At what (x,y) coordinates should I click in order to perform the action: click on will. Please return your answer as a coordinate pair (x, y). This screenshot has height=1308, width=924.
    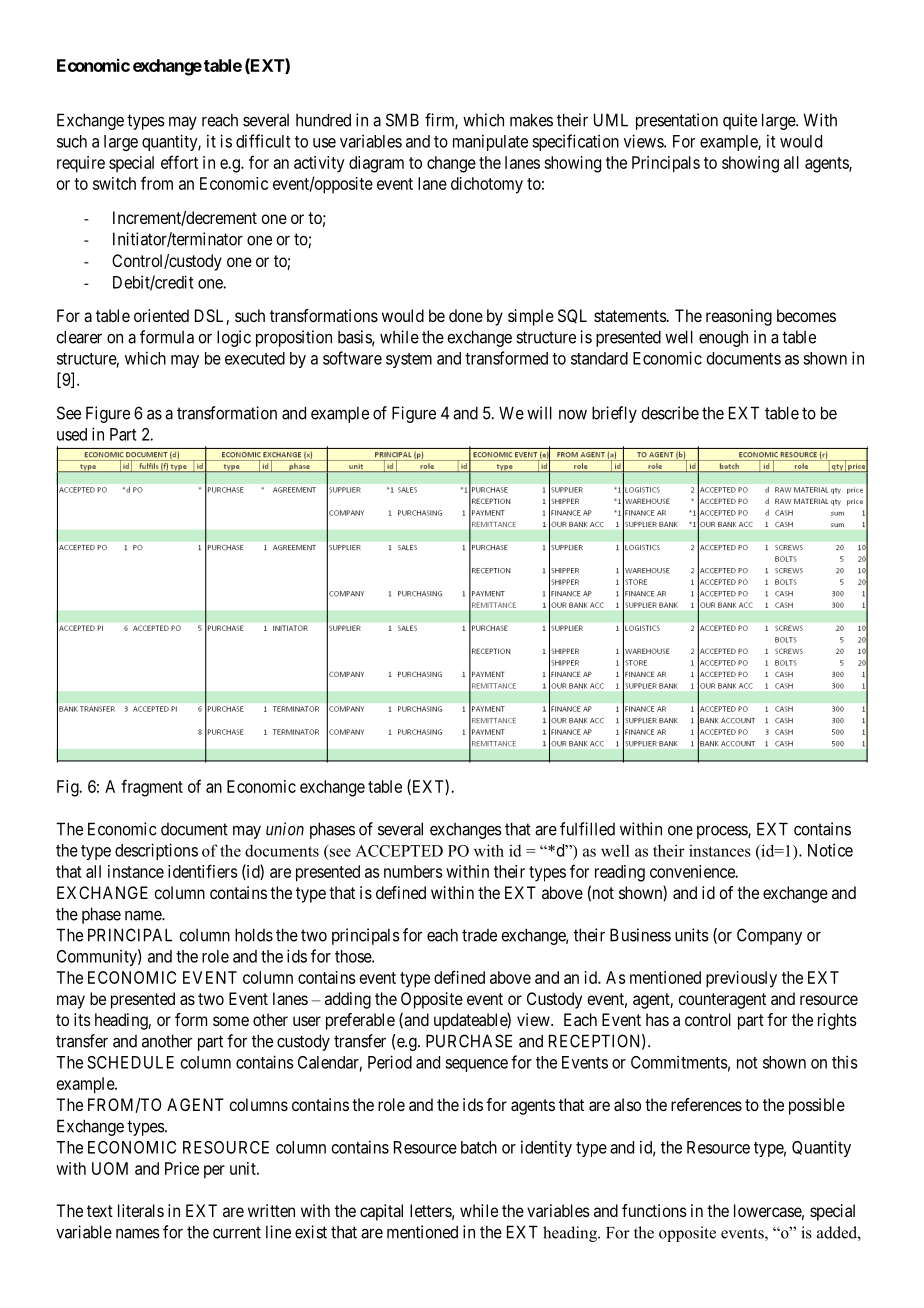
    Looking at the image, I should click on (539, 413).
